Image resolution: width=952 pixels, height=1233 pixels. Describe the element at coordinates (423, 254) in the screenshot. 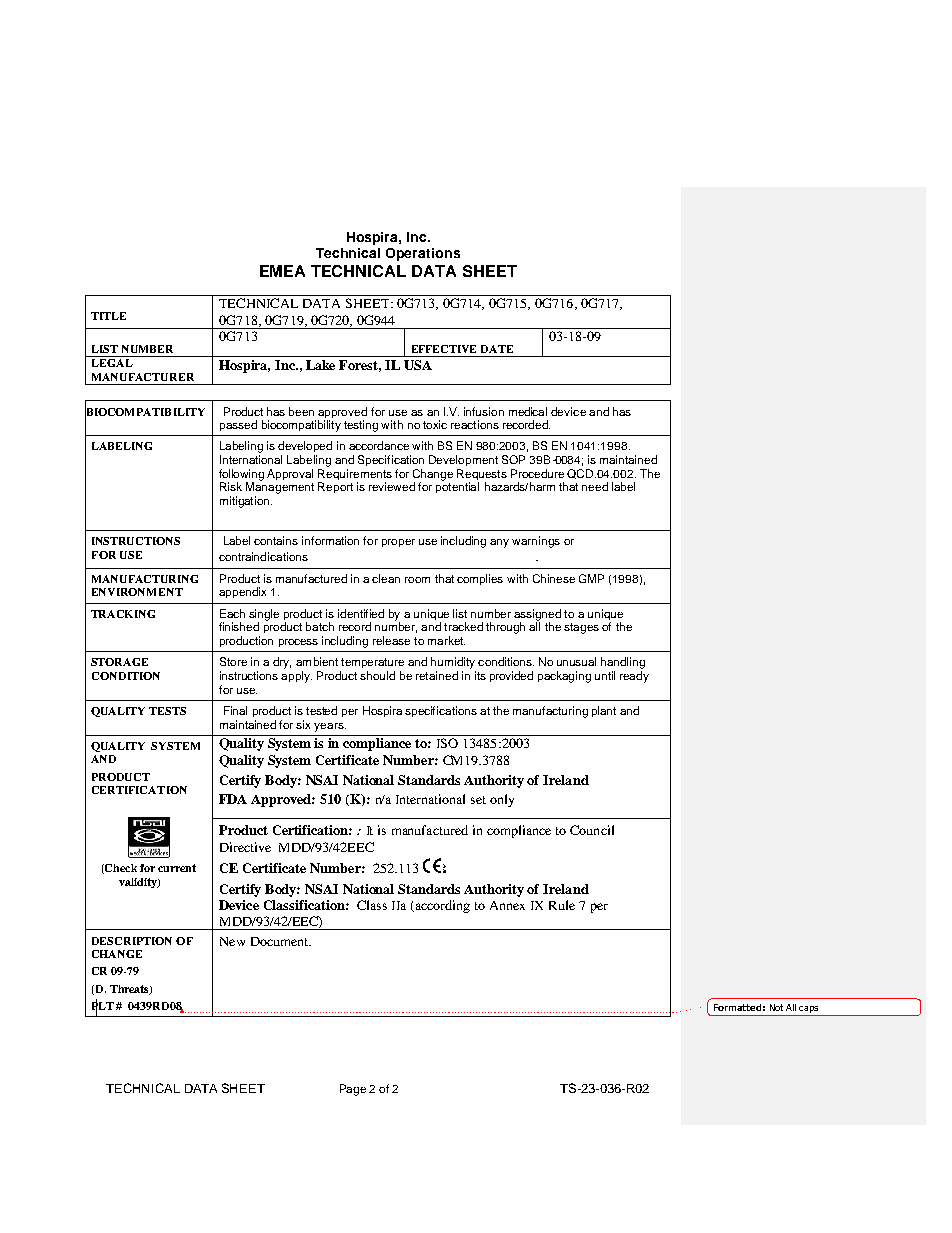

I see `Operations` at that location.
